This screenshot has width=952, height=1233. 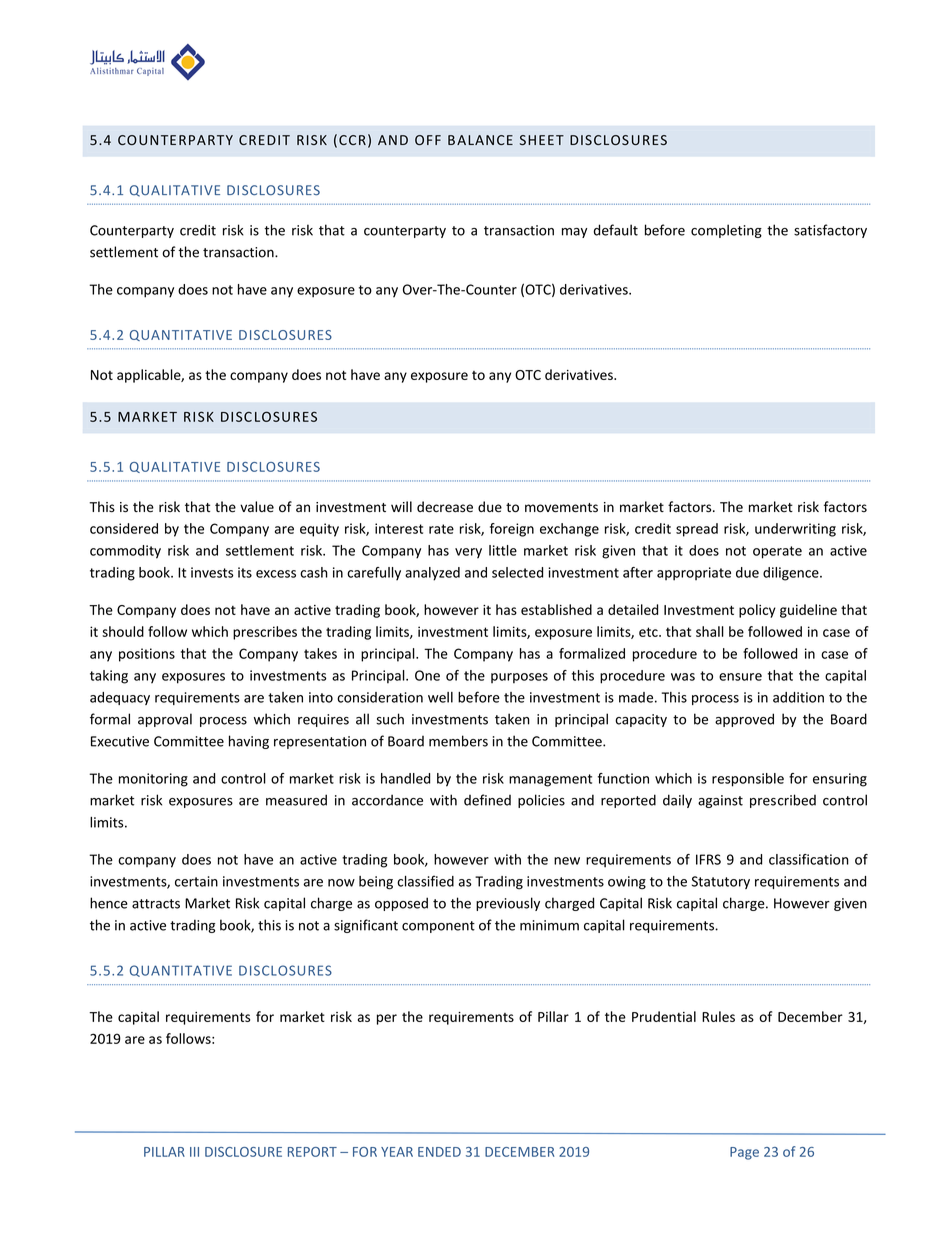 I want to click on positions, so click(x=147, y=655).
